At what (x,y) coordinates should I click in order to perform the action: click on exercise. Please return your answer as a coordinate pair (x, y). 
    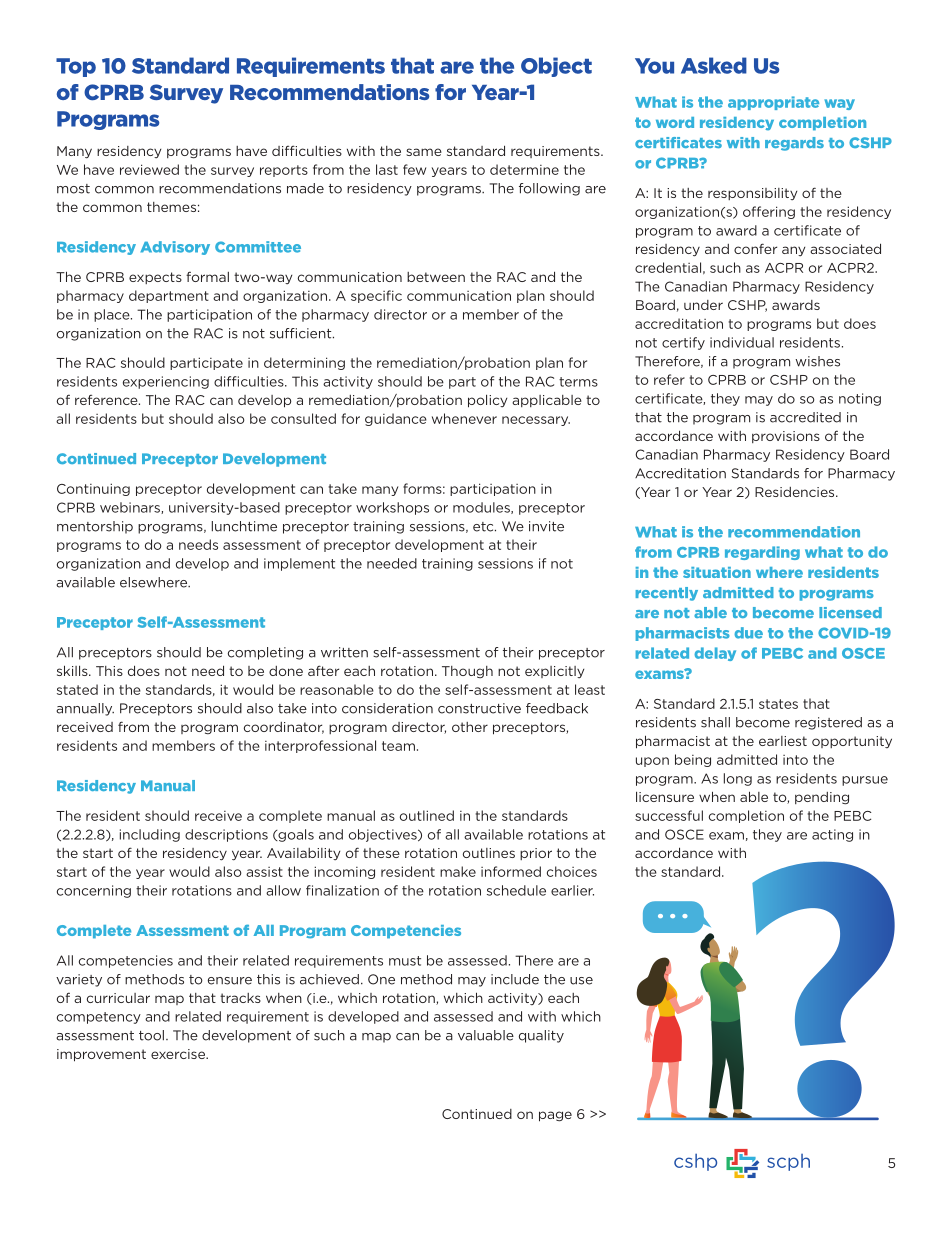
    Looking at the image, I should click on (179, 1054).
